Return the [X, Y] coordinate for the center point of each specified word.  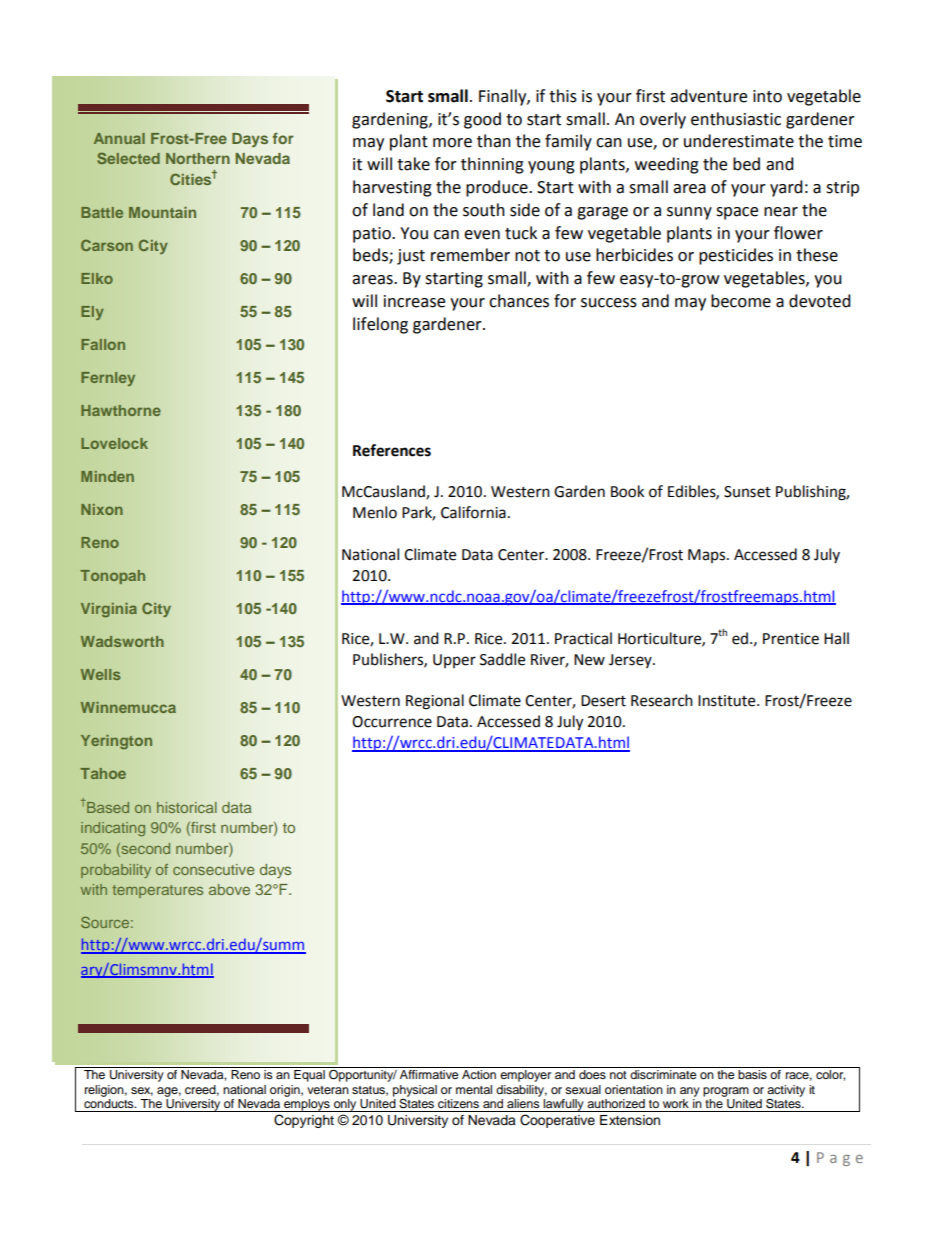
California [473, 512]
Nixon [102, 509]
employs [307, 1105]
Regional [435, 702]
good [482, 120]
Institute [728, 701]
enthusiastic [736, 119]
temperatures [157, 891]
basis [752, 1074]
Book [627, 491]
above [229, 889]
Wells [100, 674]
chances [519, 301]
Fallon [103, 344]
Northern [198, 158]
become [741, 301]
